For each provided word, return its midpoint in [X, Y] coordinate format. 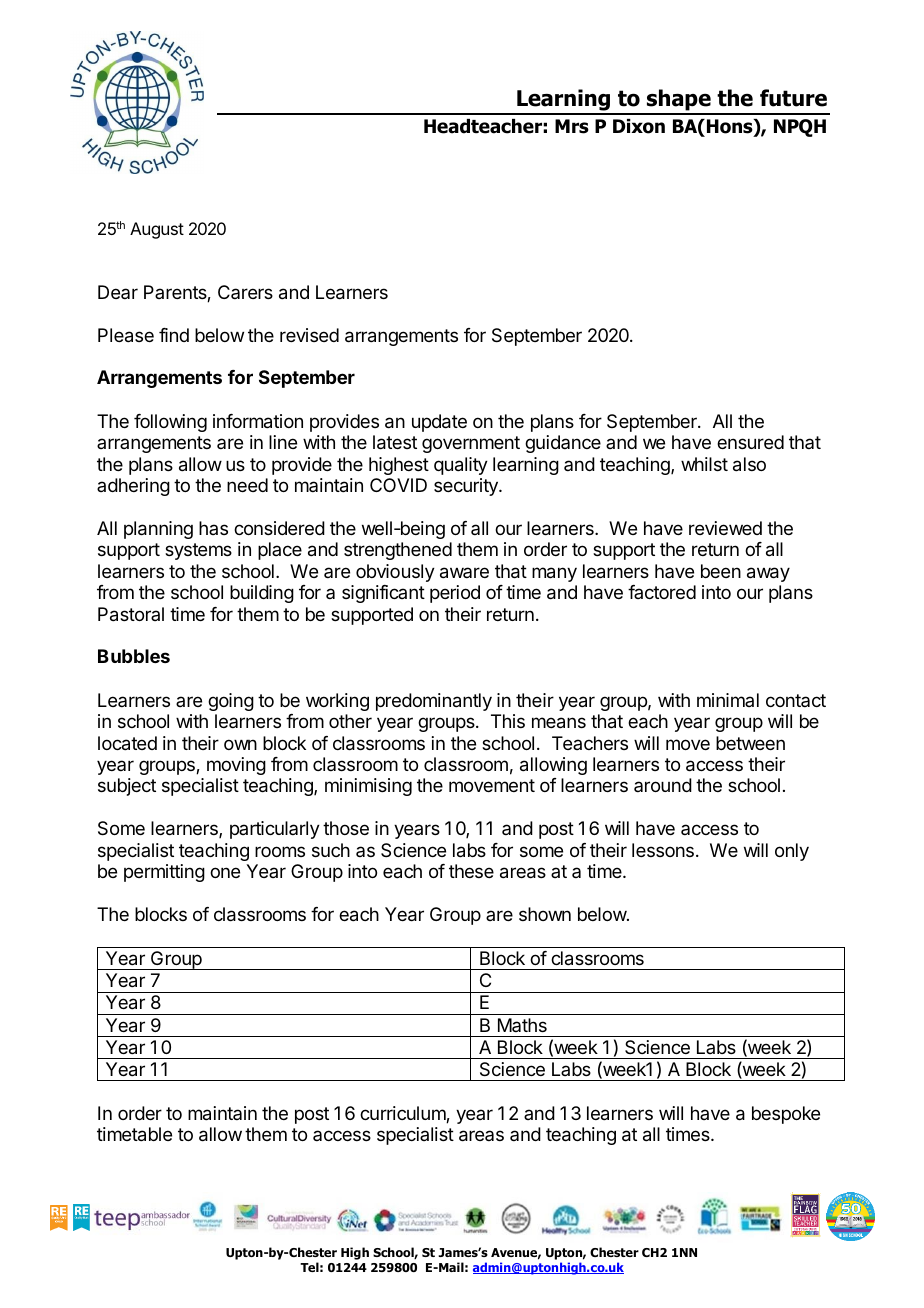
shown [545, 914]
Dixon [639, 126]
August [157, 230]
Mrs [572, 126]
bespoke [786, 1115]
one [225, 872]
